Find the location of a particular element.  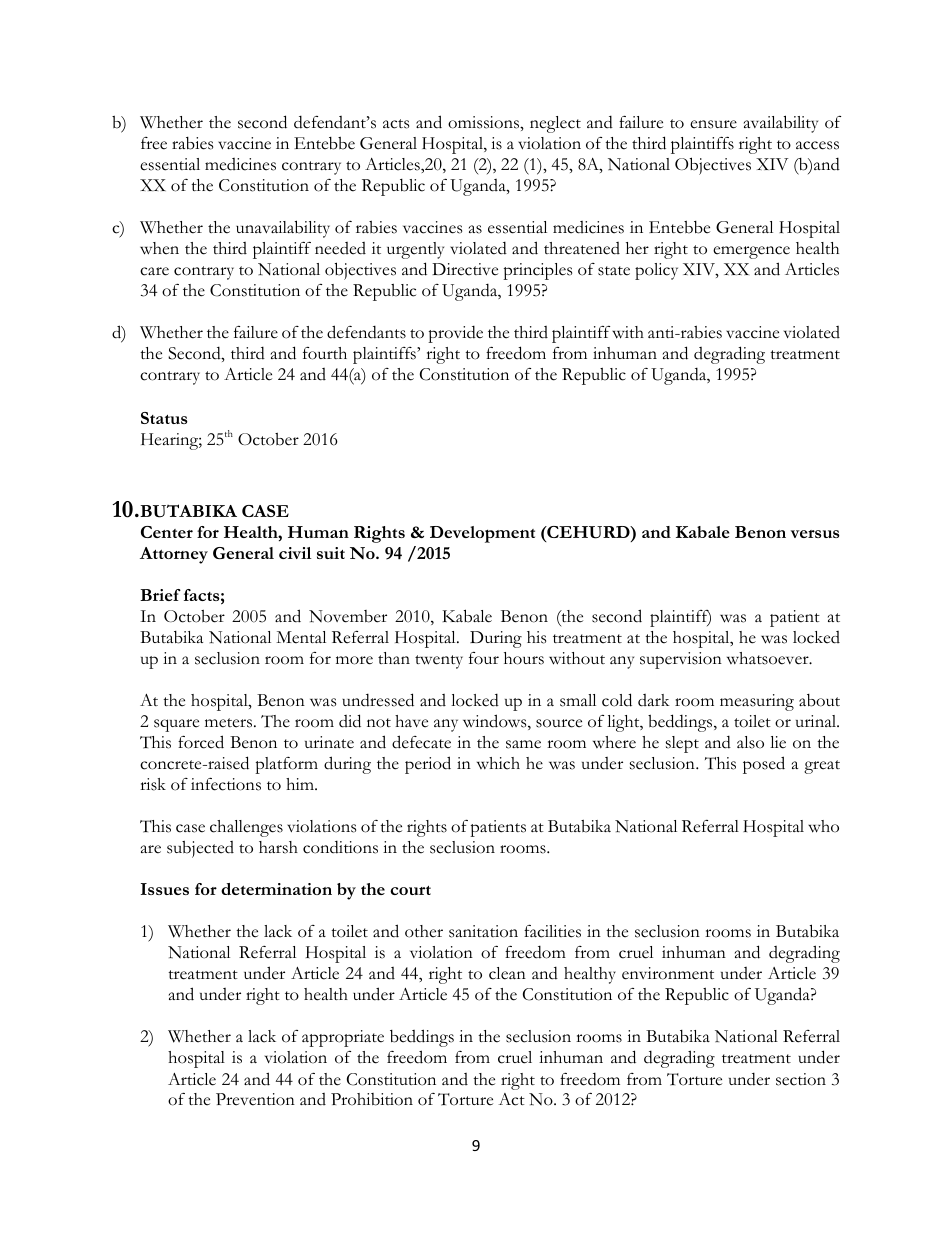

Prohibition is located at coordinates (372, 1099).
